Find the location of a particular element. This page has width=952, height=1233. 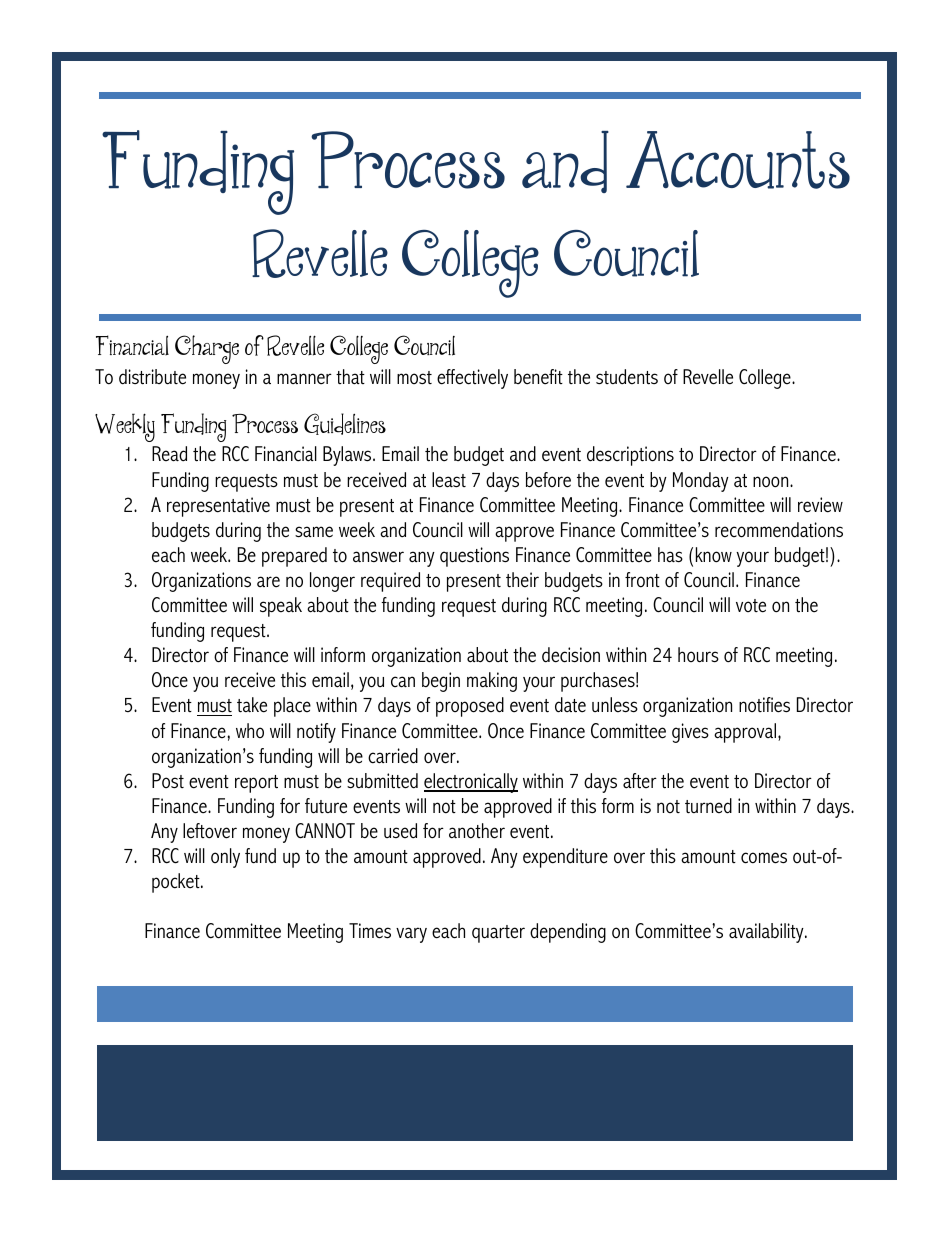

descriptions is located at coordinates (630, 456).
